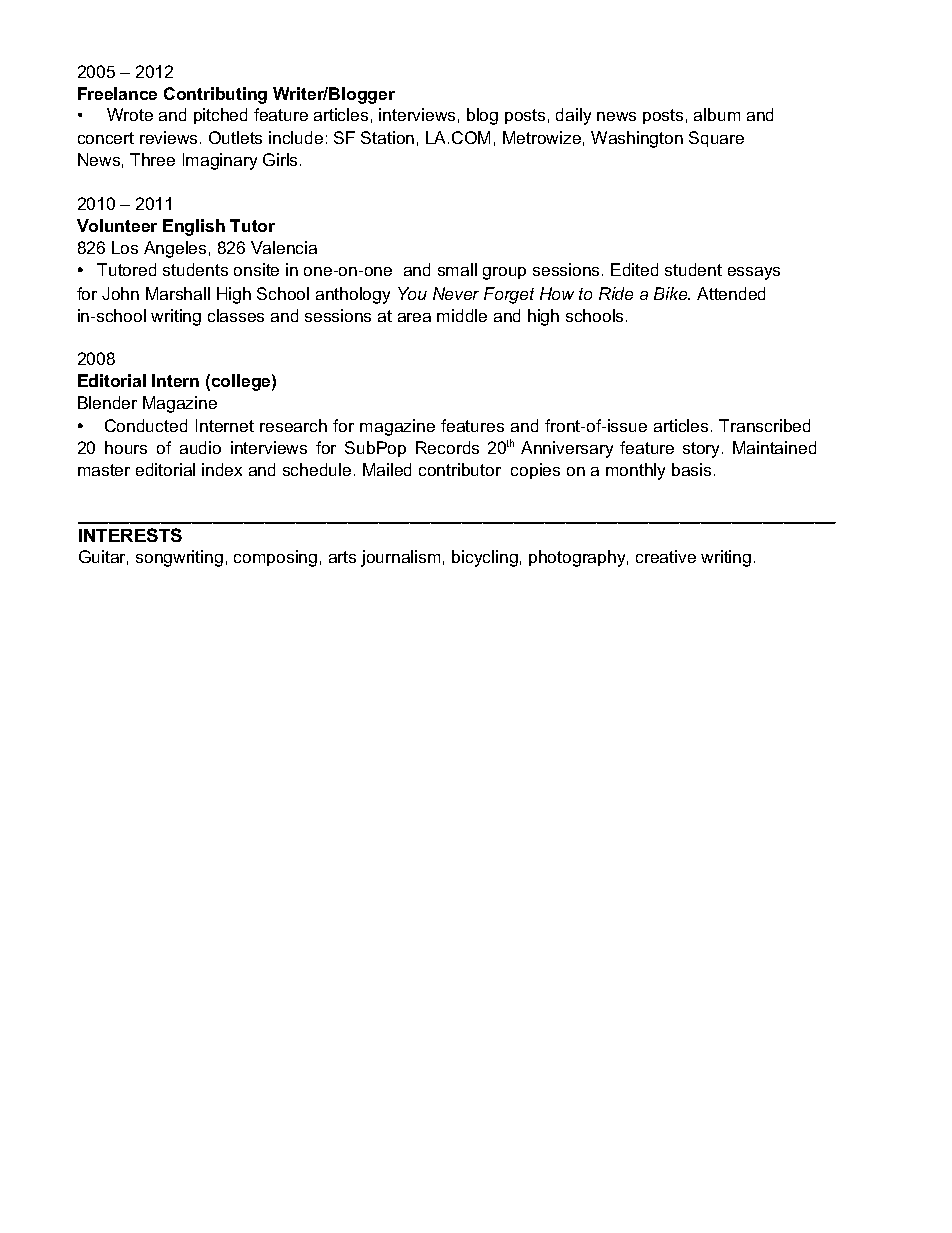  I want to click on Angeles, so click(175, 249).
